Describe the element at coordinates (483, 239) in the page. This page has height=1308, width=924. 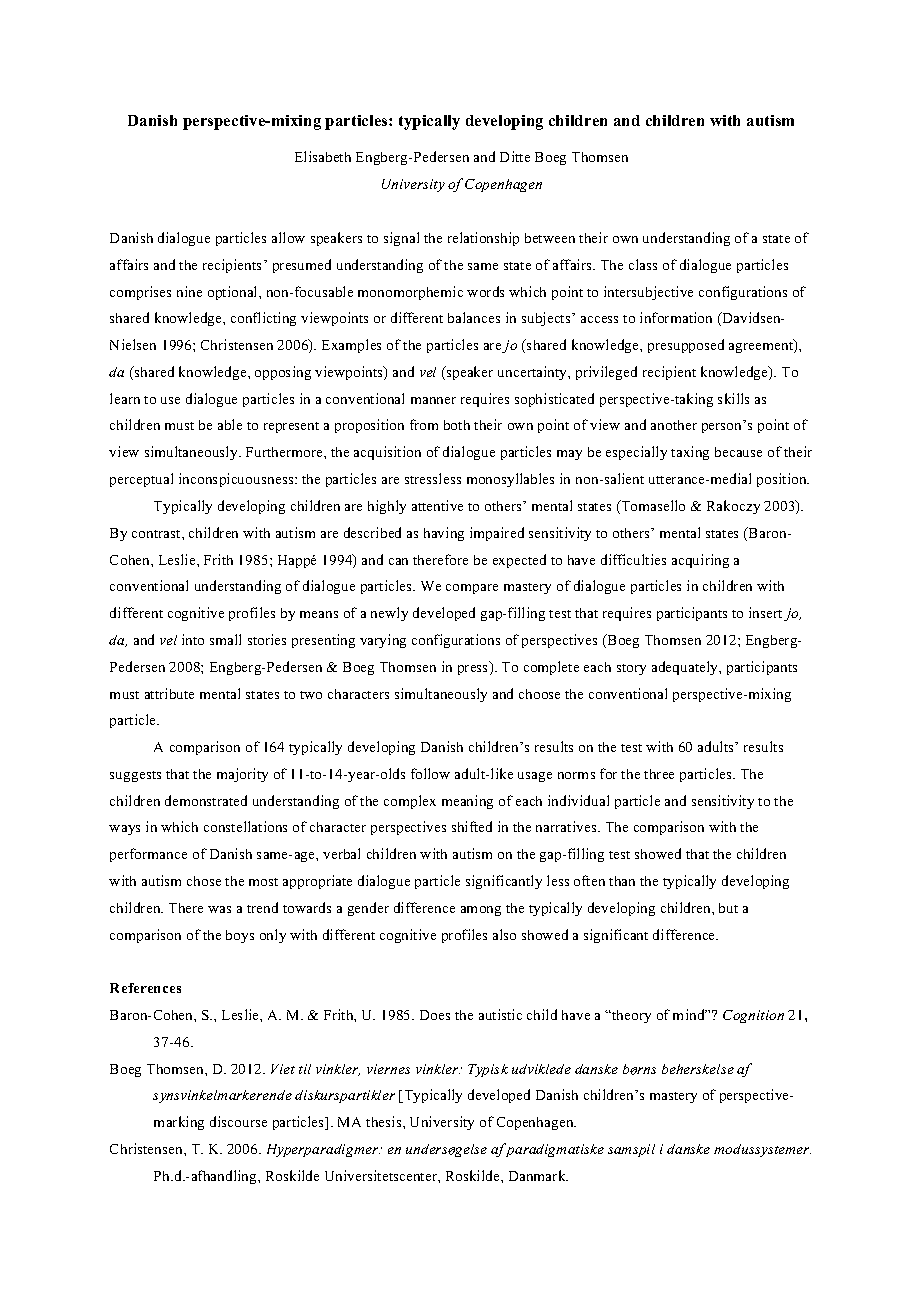
I see `relationship` at that location.
